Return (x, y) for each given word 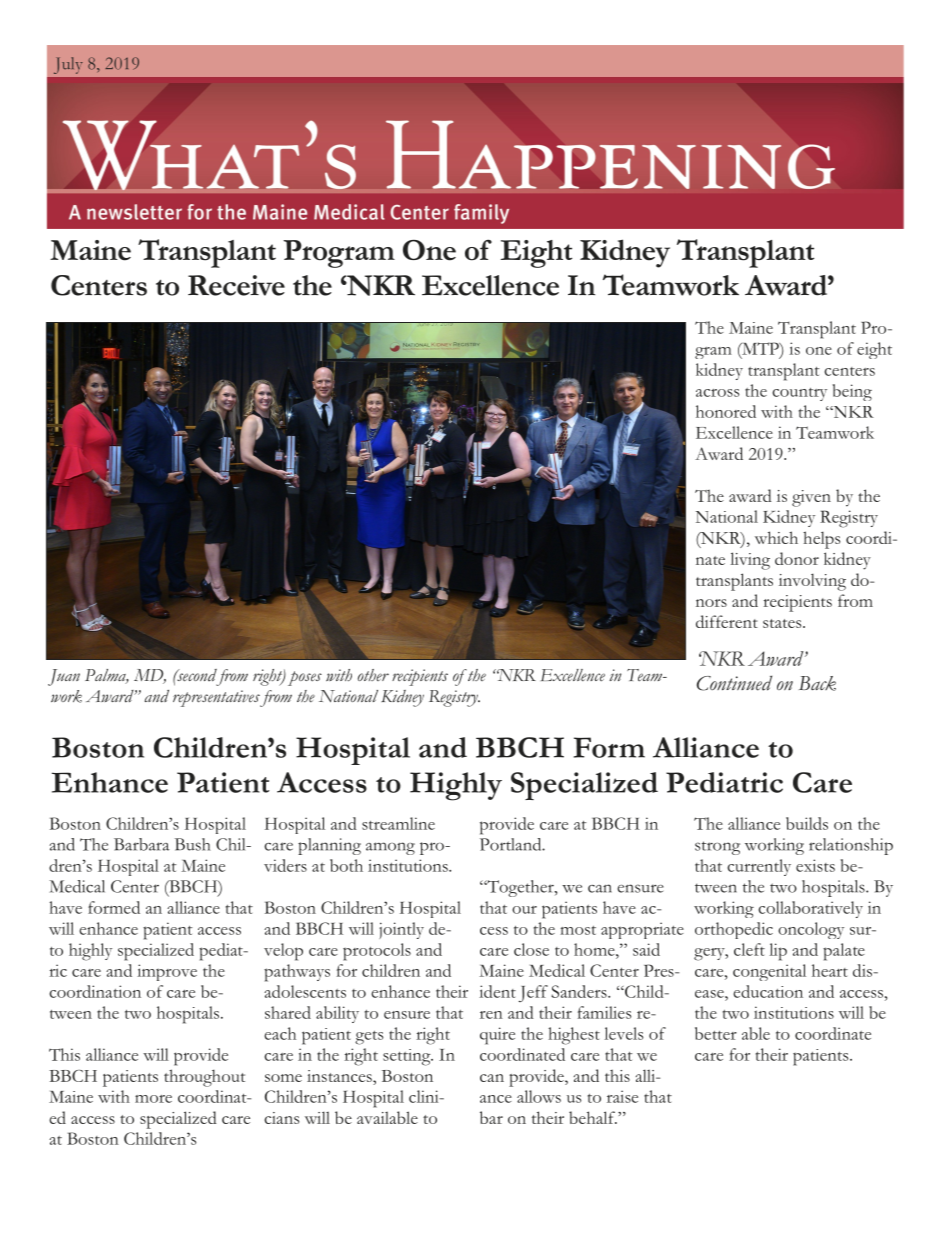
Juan (64, 677)
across (717, 393)
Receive (236, 285)
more (153, 1099)
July (68, 65)
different (727, 621)
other (373, 675)
